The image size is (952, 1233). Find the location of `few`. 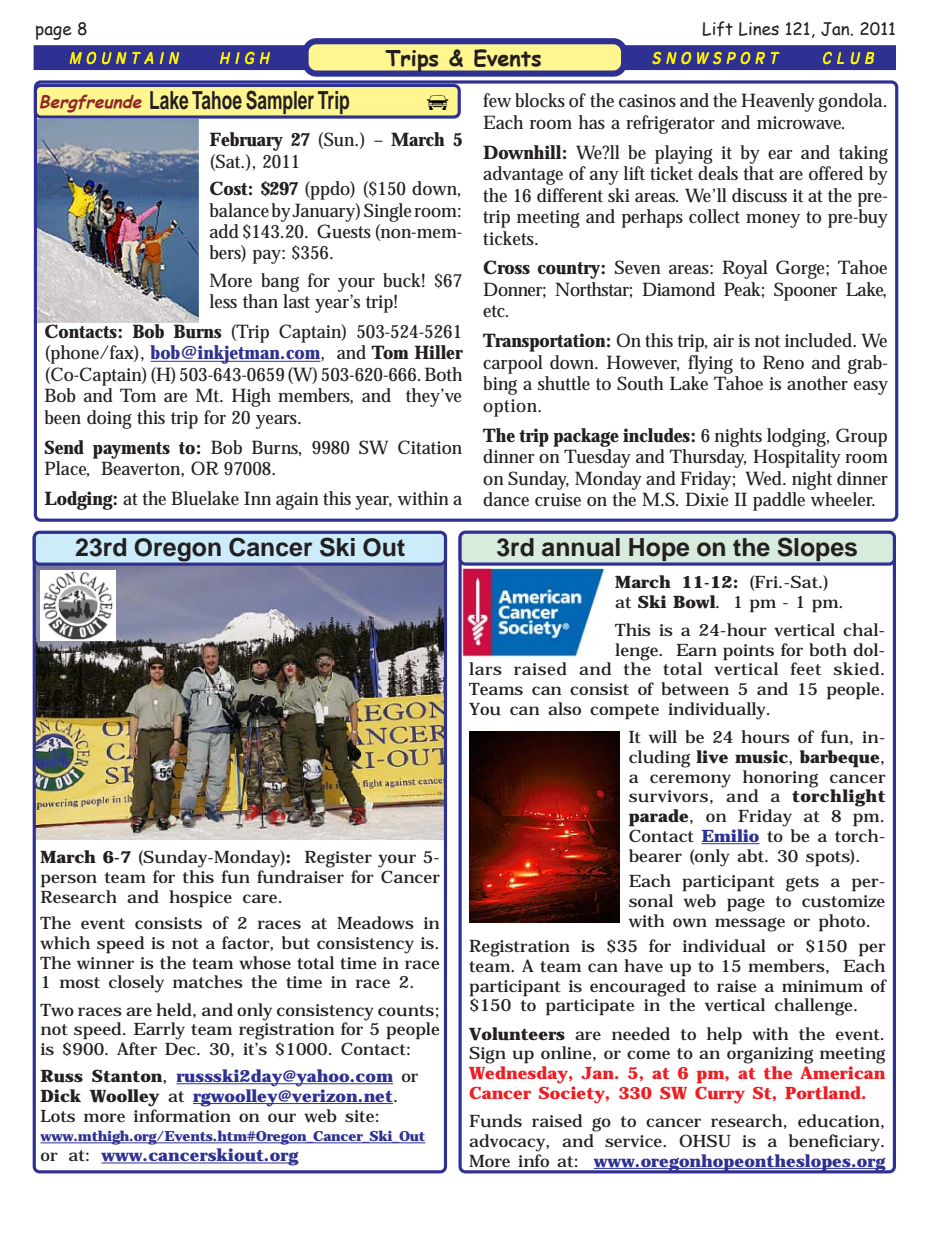

few is located at coordinates (497, 100).
